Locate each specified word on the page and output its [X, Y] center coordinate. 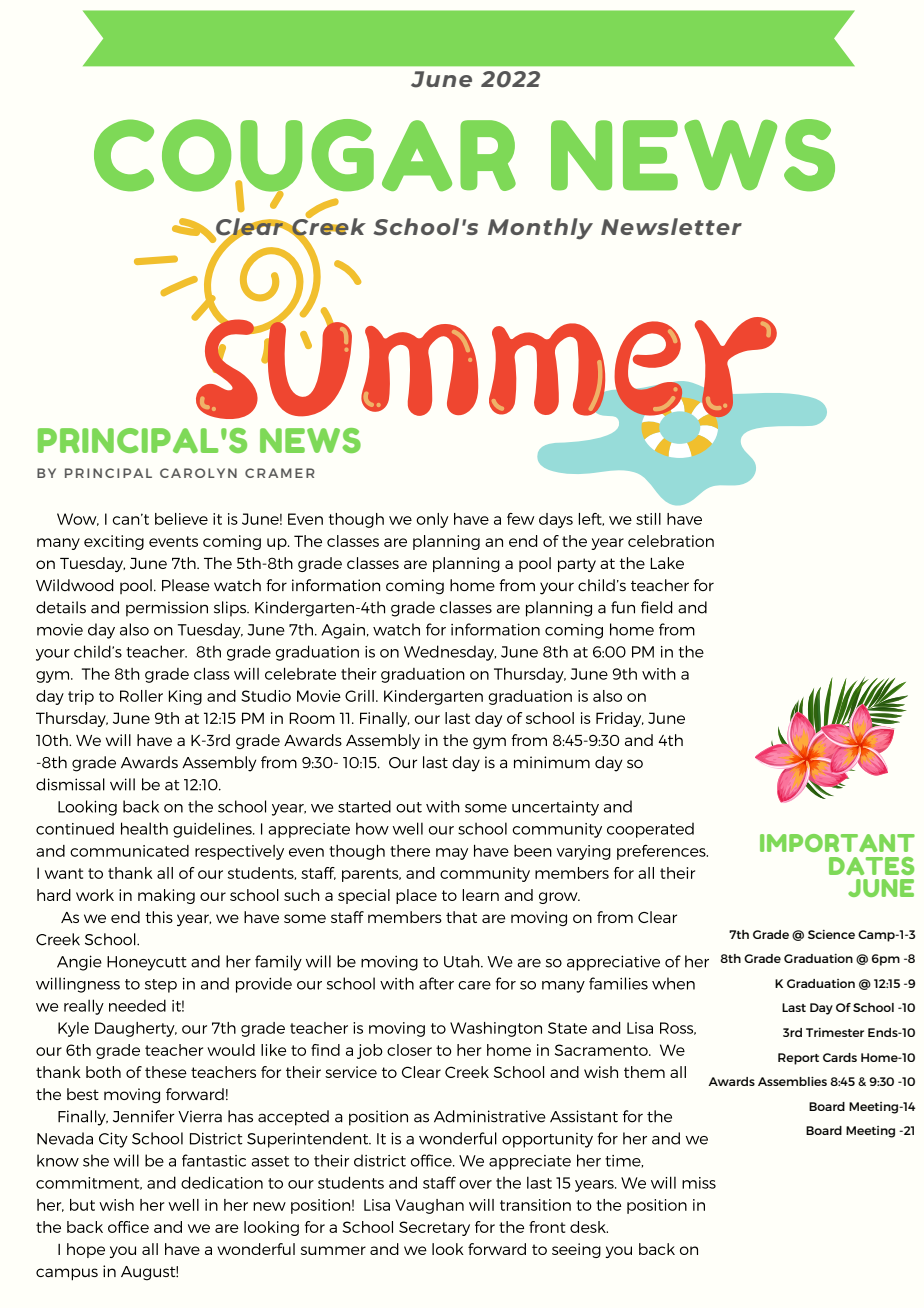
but [82, 1205]
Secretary [434, 1228]
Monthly [540, 229]
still [648, 519]
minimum [552, 762]
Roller [141, 696]
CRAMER [280, 473]
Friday [620, 719]
